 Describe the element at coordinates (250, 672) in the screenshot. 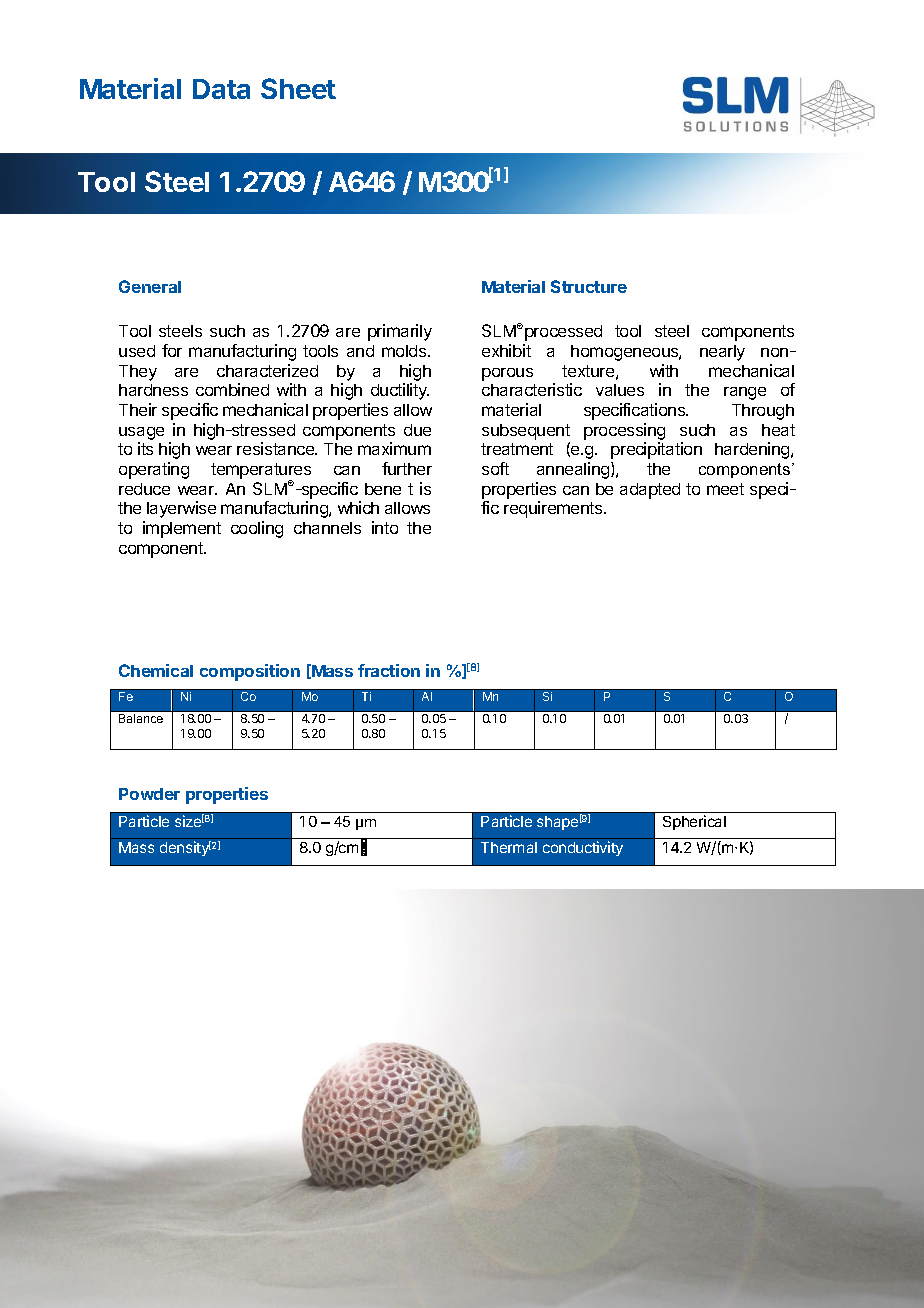

I see `composition` at that location.
